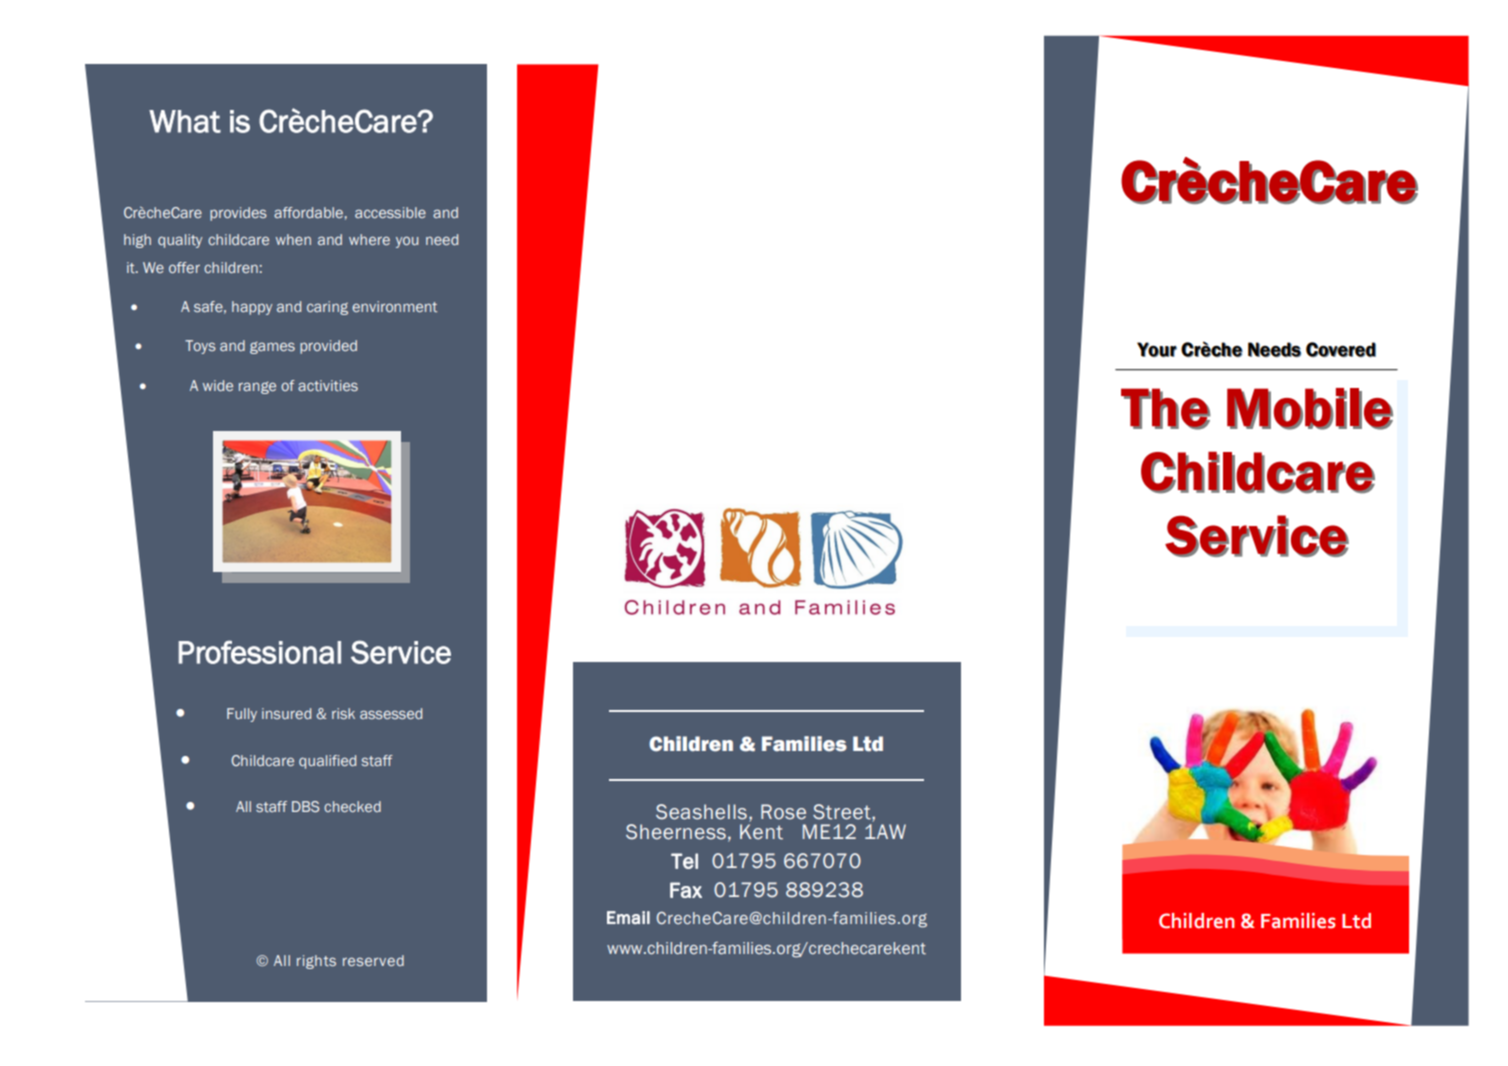 The image size is (1508, 1066). I want to click on What, so click(185, 121).
